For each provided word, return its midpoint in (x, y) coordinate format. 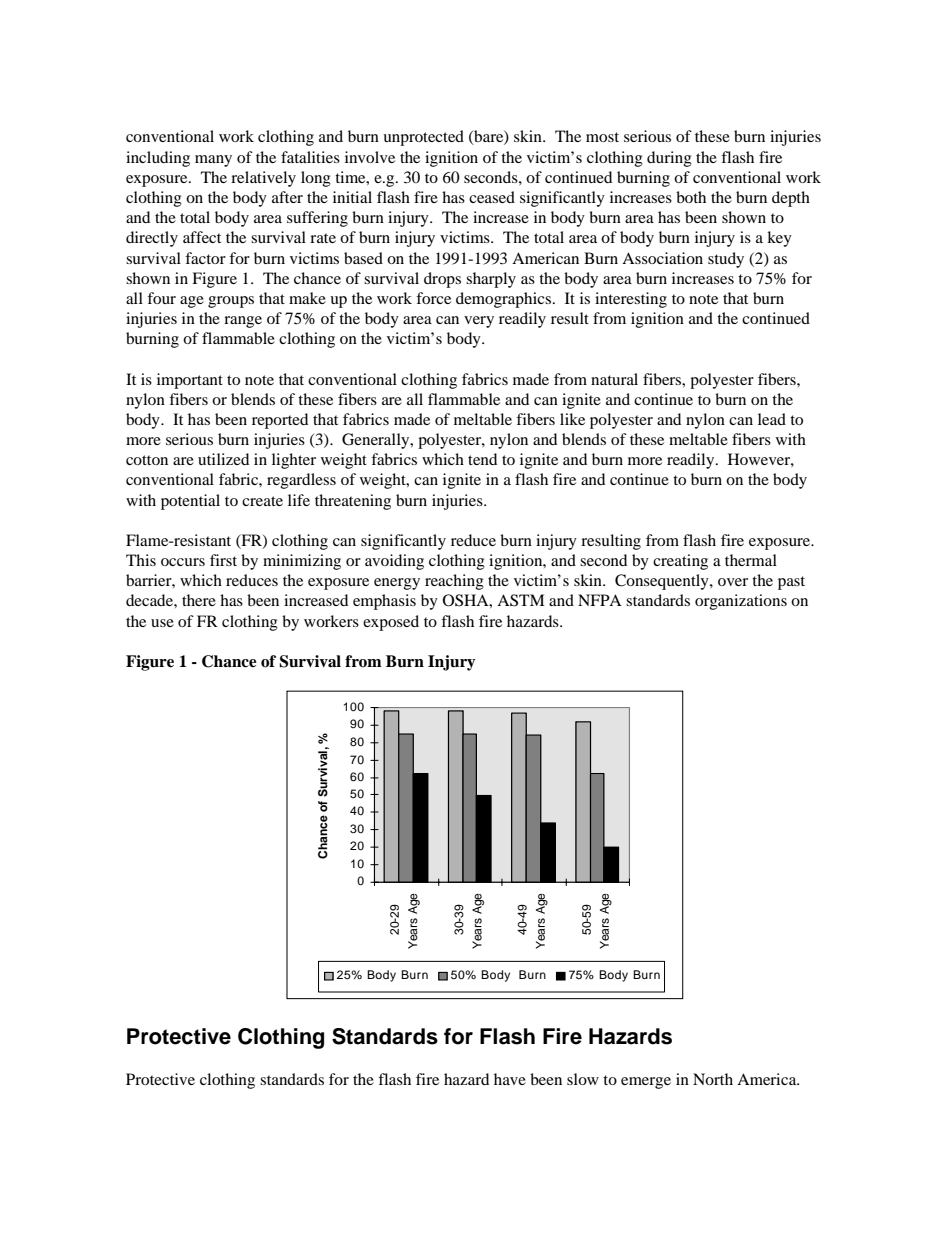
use (162, 623)
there (199, 600)
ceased (492, 197)
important (190, 381)
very (479, 322)
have (510, 1079)
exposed (391, 623)
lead (772, 419)
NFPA (600, 600)
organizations (741, 602)
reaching (454, 582)
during (669, 159)
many (213, 161)
